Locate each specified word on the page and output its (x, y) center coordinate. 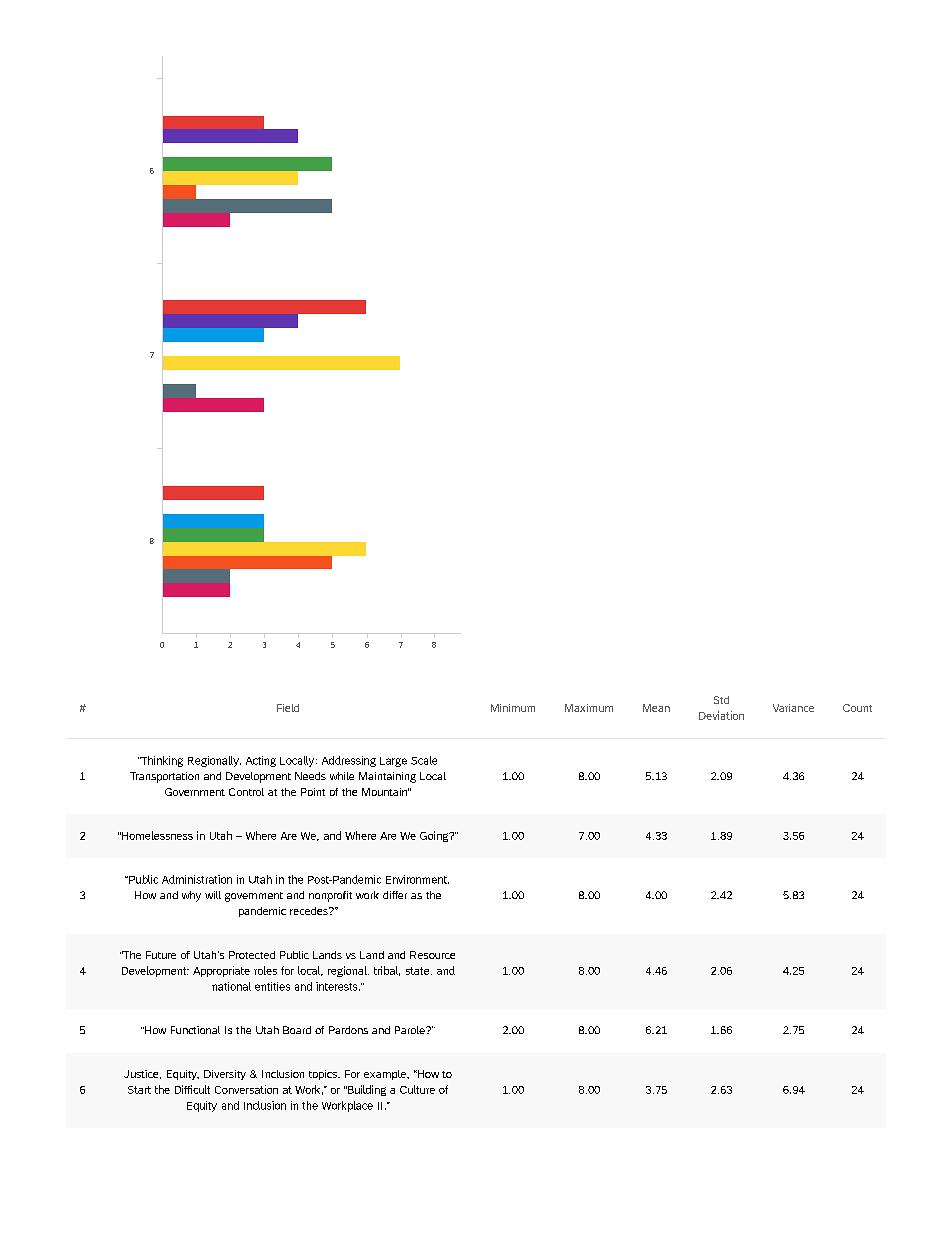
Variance (793, 708)
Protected (252, 955)
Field (288, 708)
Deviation (721, 715)
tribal (387, 971)
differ (395, 895)
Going (435, 836)
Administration (197, 879)
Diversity (225, 1075)
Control (246, 792)
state (419, 971)
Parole (411, 1030)
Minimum (513, 708)
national (231, 986)
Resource (432, 955)
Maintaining (387, 777)
